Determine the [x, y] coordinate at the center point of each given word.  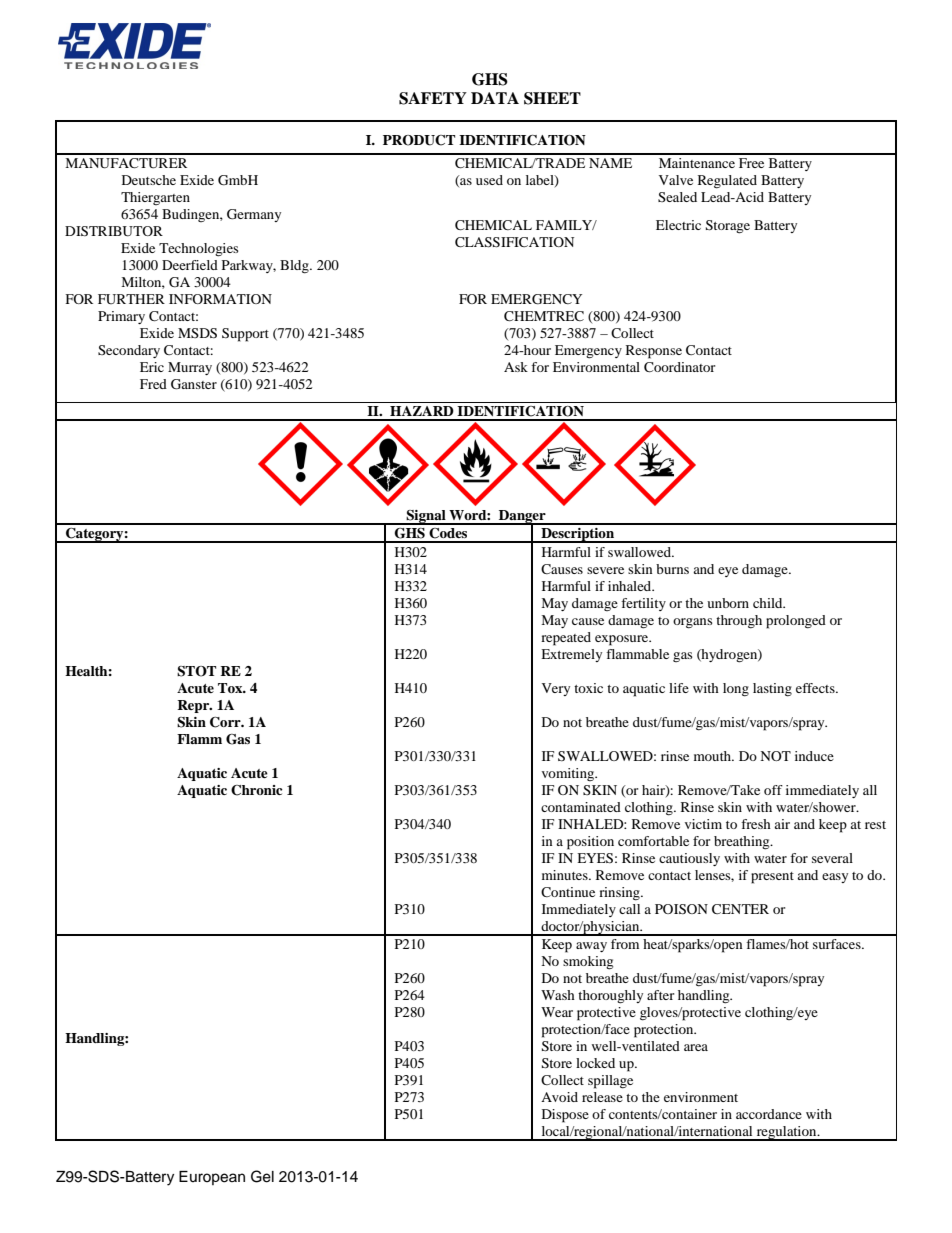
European [212, 1178]
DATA [495, 98]
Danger [522, 518]
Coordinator [679, 367]
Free [751, 163]
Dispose [565, 1116]
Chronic [257, 790]
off [773, 790]
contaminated [581, 807]
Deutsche [149, 180]
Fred [153, 384]
